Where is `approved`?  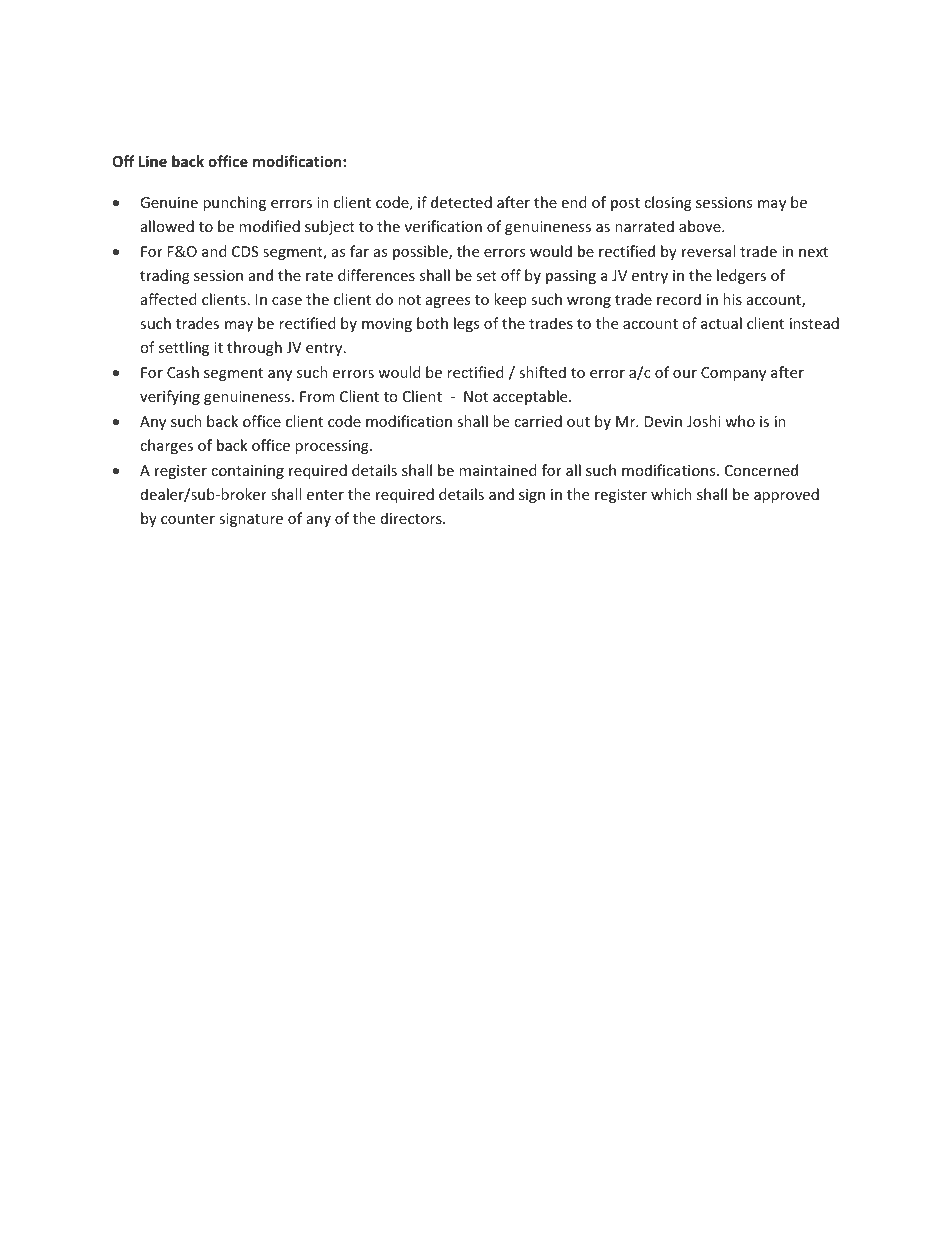
approved is located at coordinates (786, 495).
